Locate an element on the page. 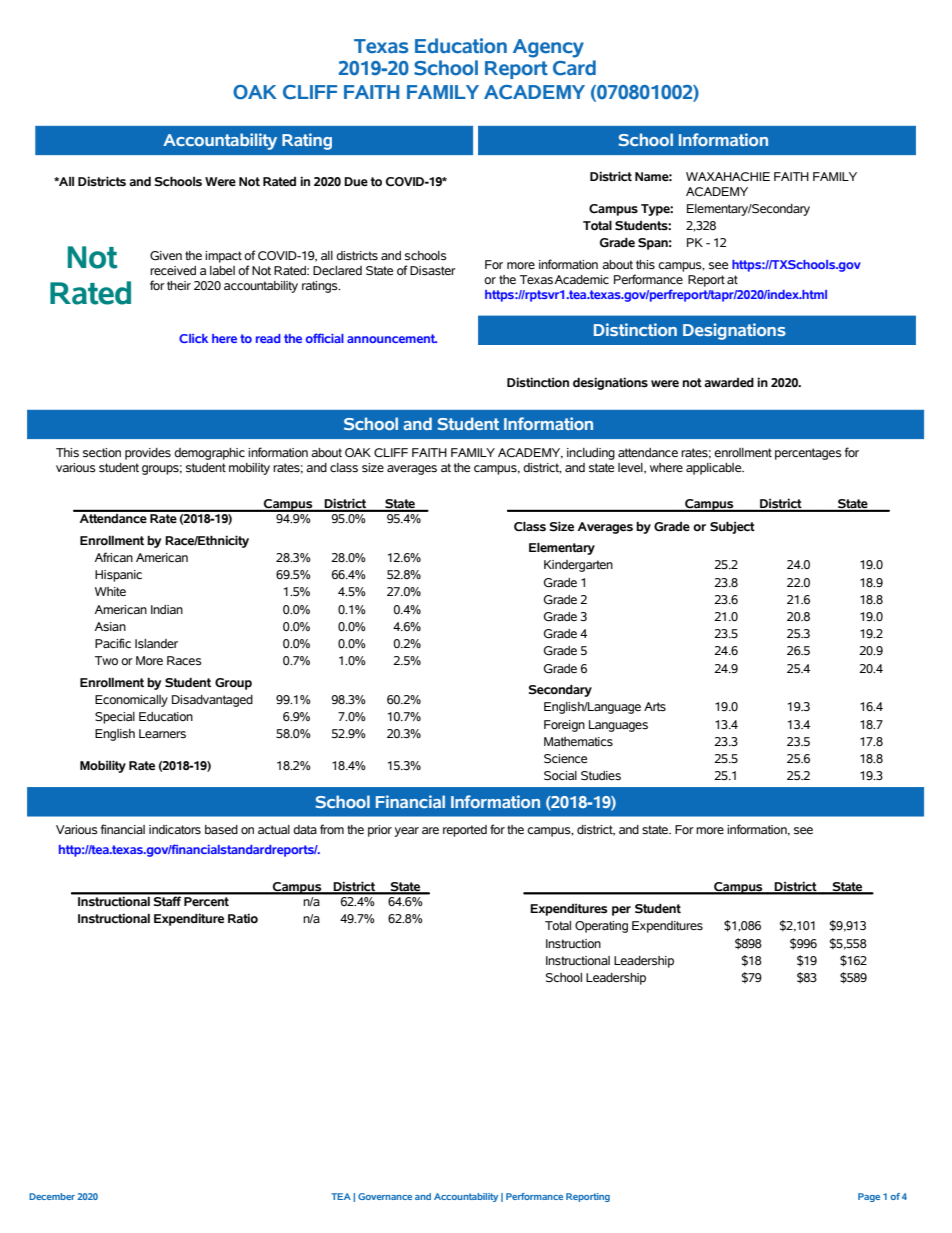  provides is located at coordinates (148, 454).
